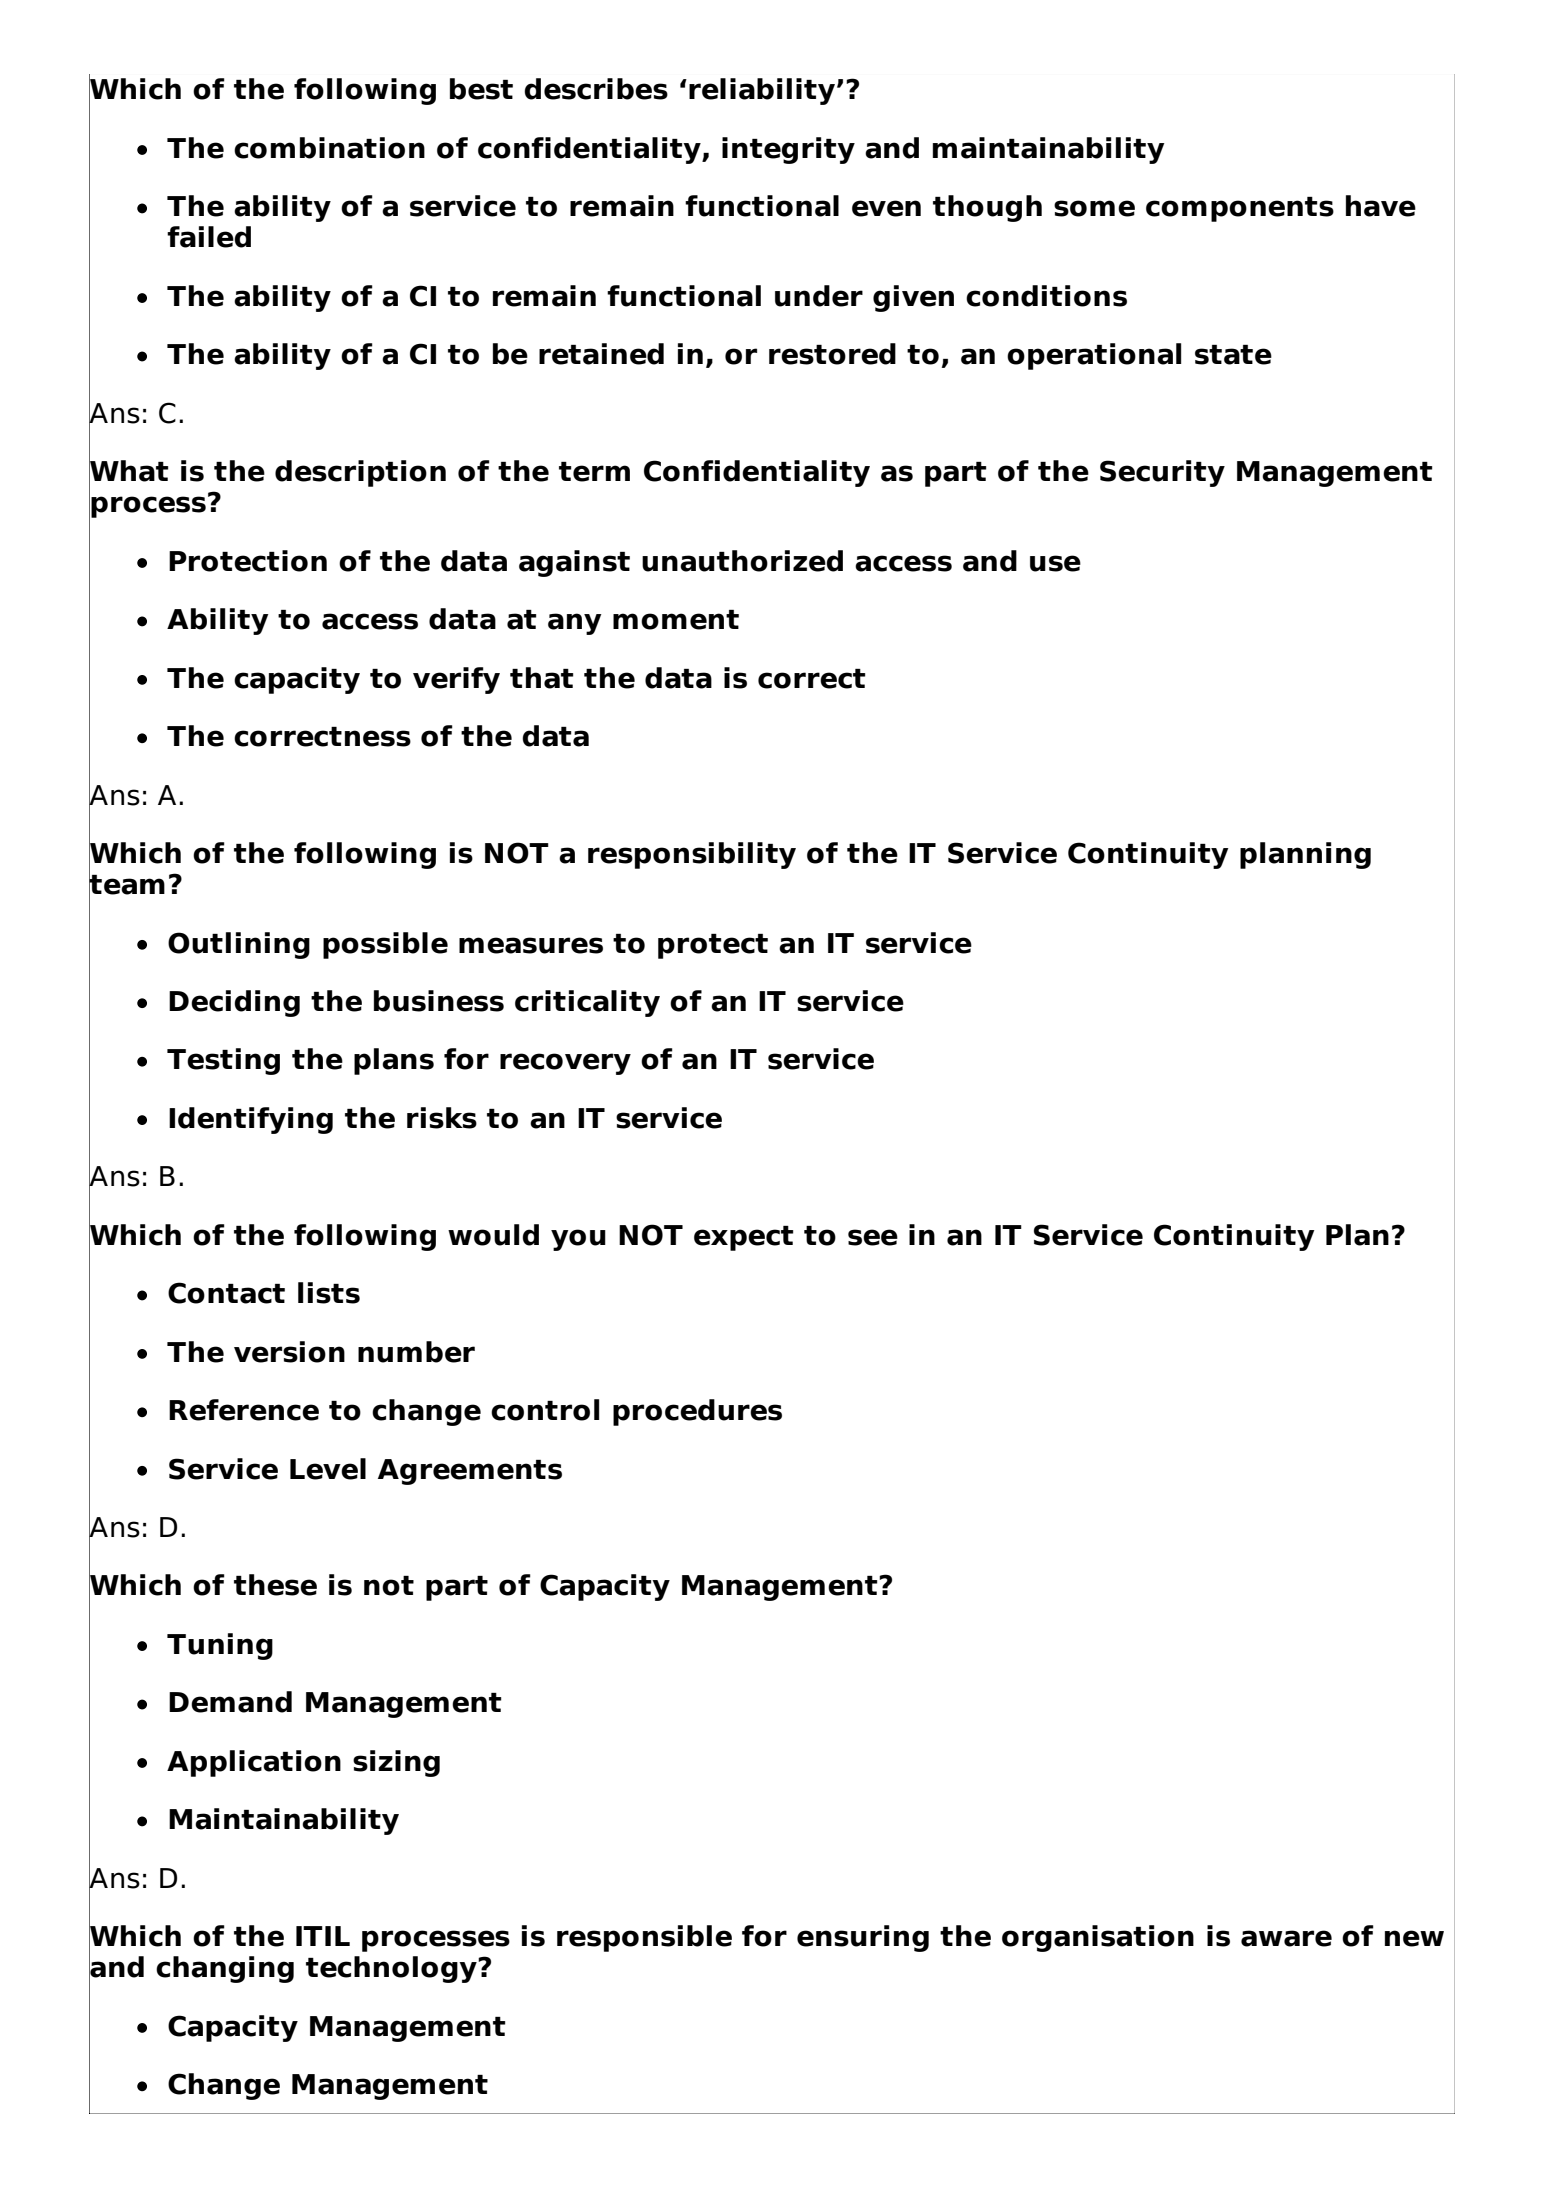  Describe the element at coordinates (743, 1238) in the page. I see `expect` at that location.
